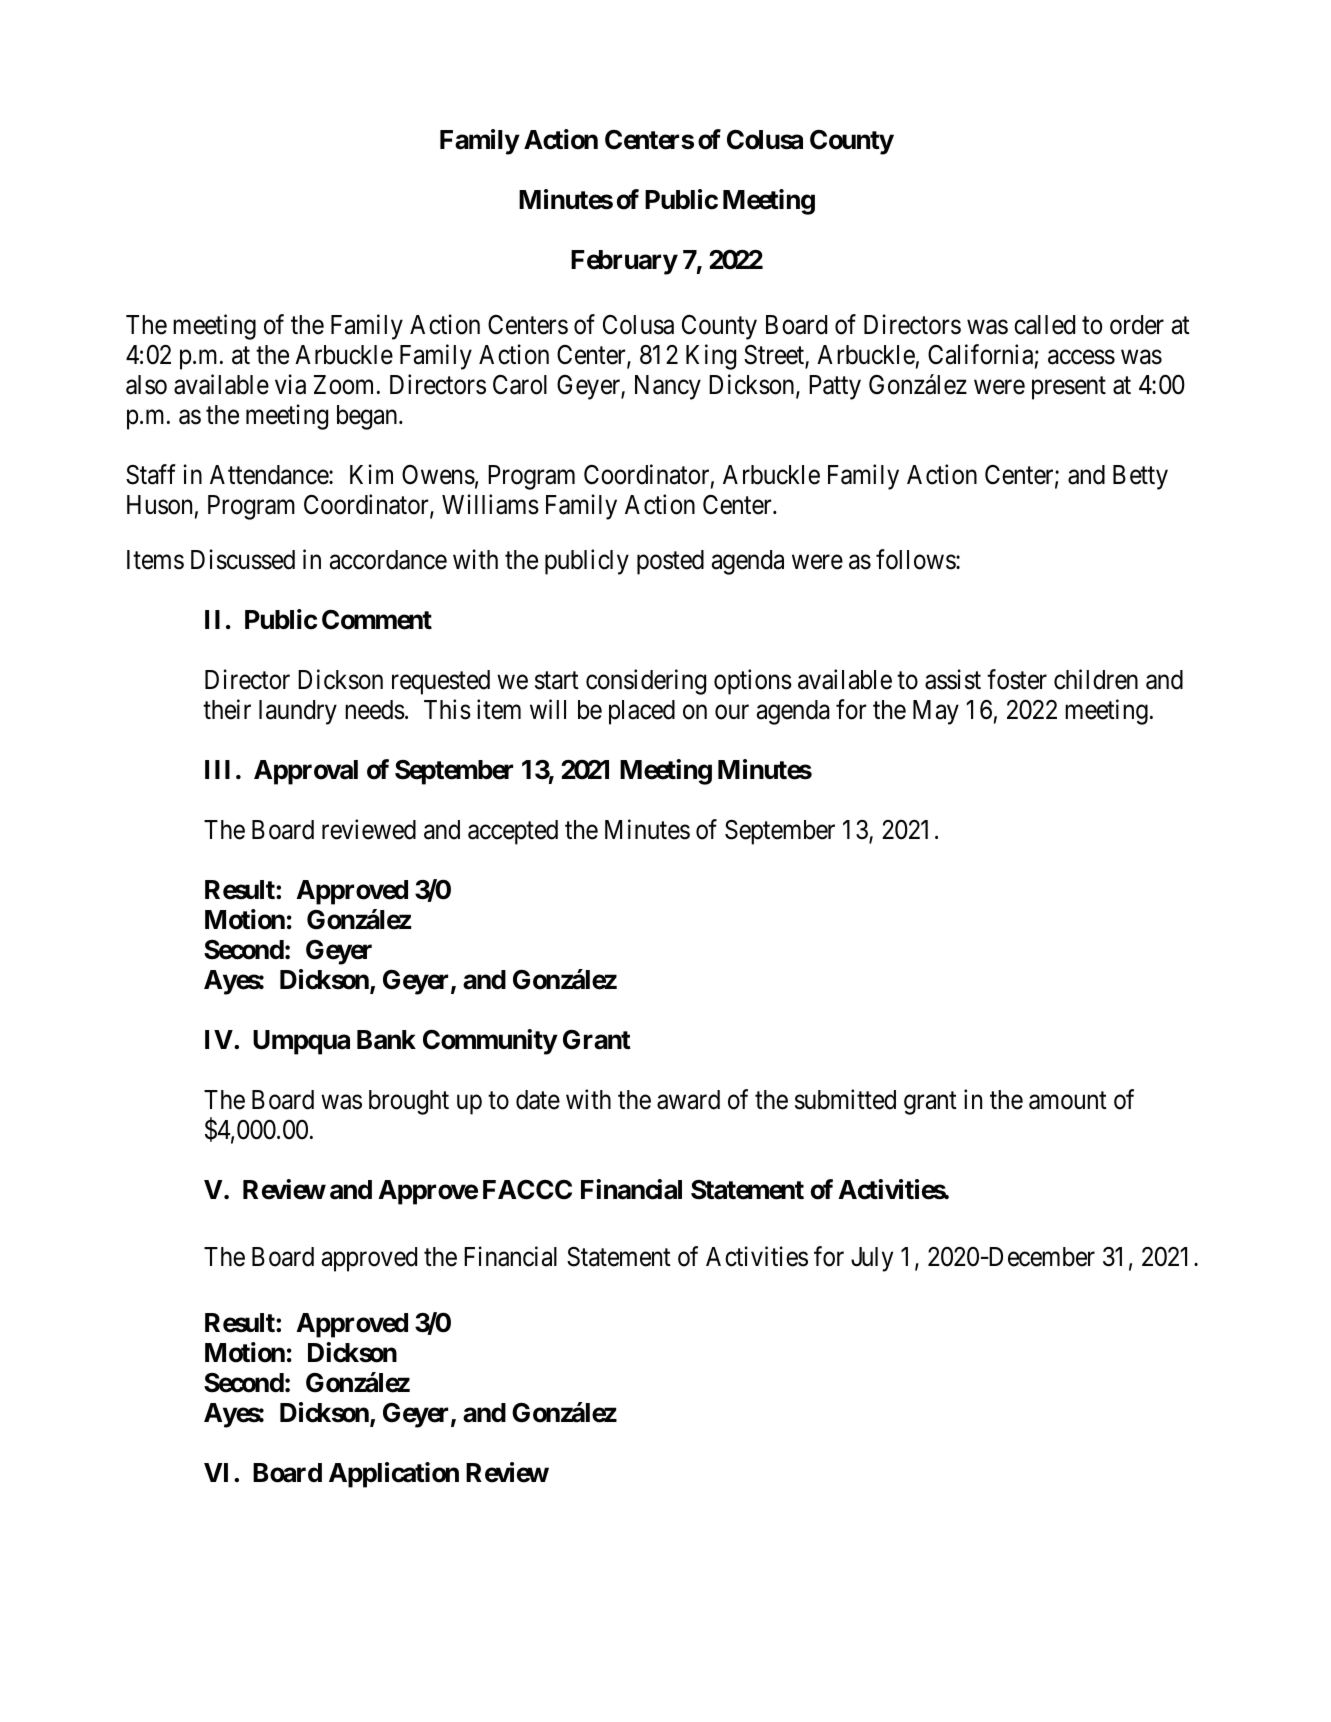 The image size is (1331, 1722). Describe the element at coordinates (394, 1475) in the document. I see `Application` at that location.
